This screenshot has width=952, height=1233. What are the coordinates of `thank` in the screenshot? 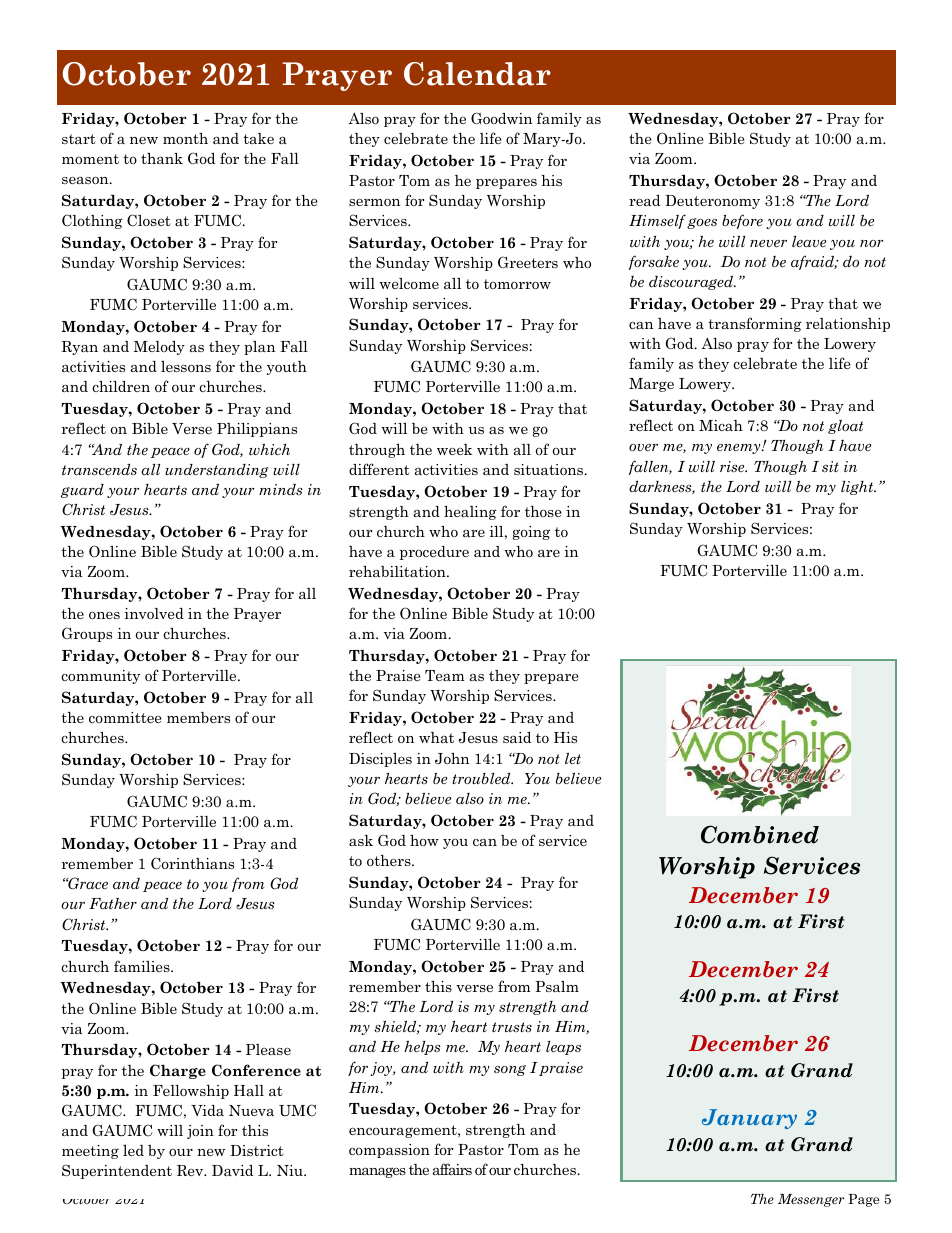 It's located at (162, 158).
